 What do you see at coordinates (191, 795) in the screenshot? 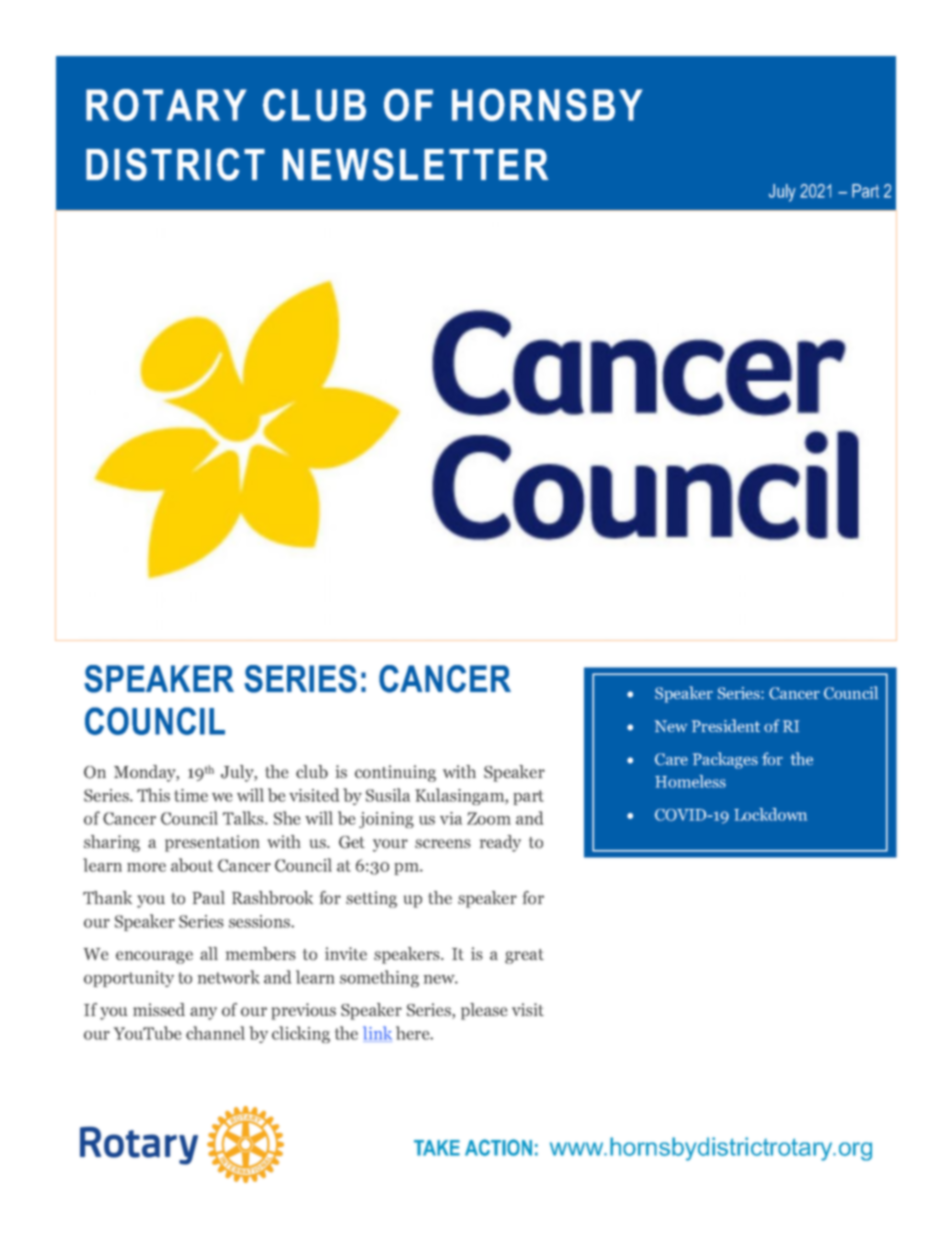
I see `time` at bounding box center [191, 795].
